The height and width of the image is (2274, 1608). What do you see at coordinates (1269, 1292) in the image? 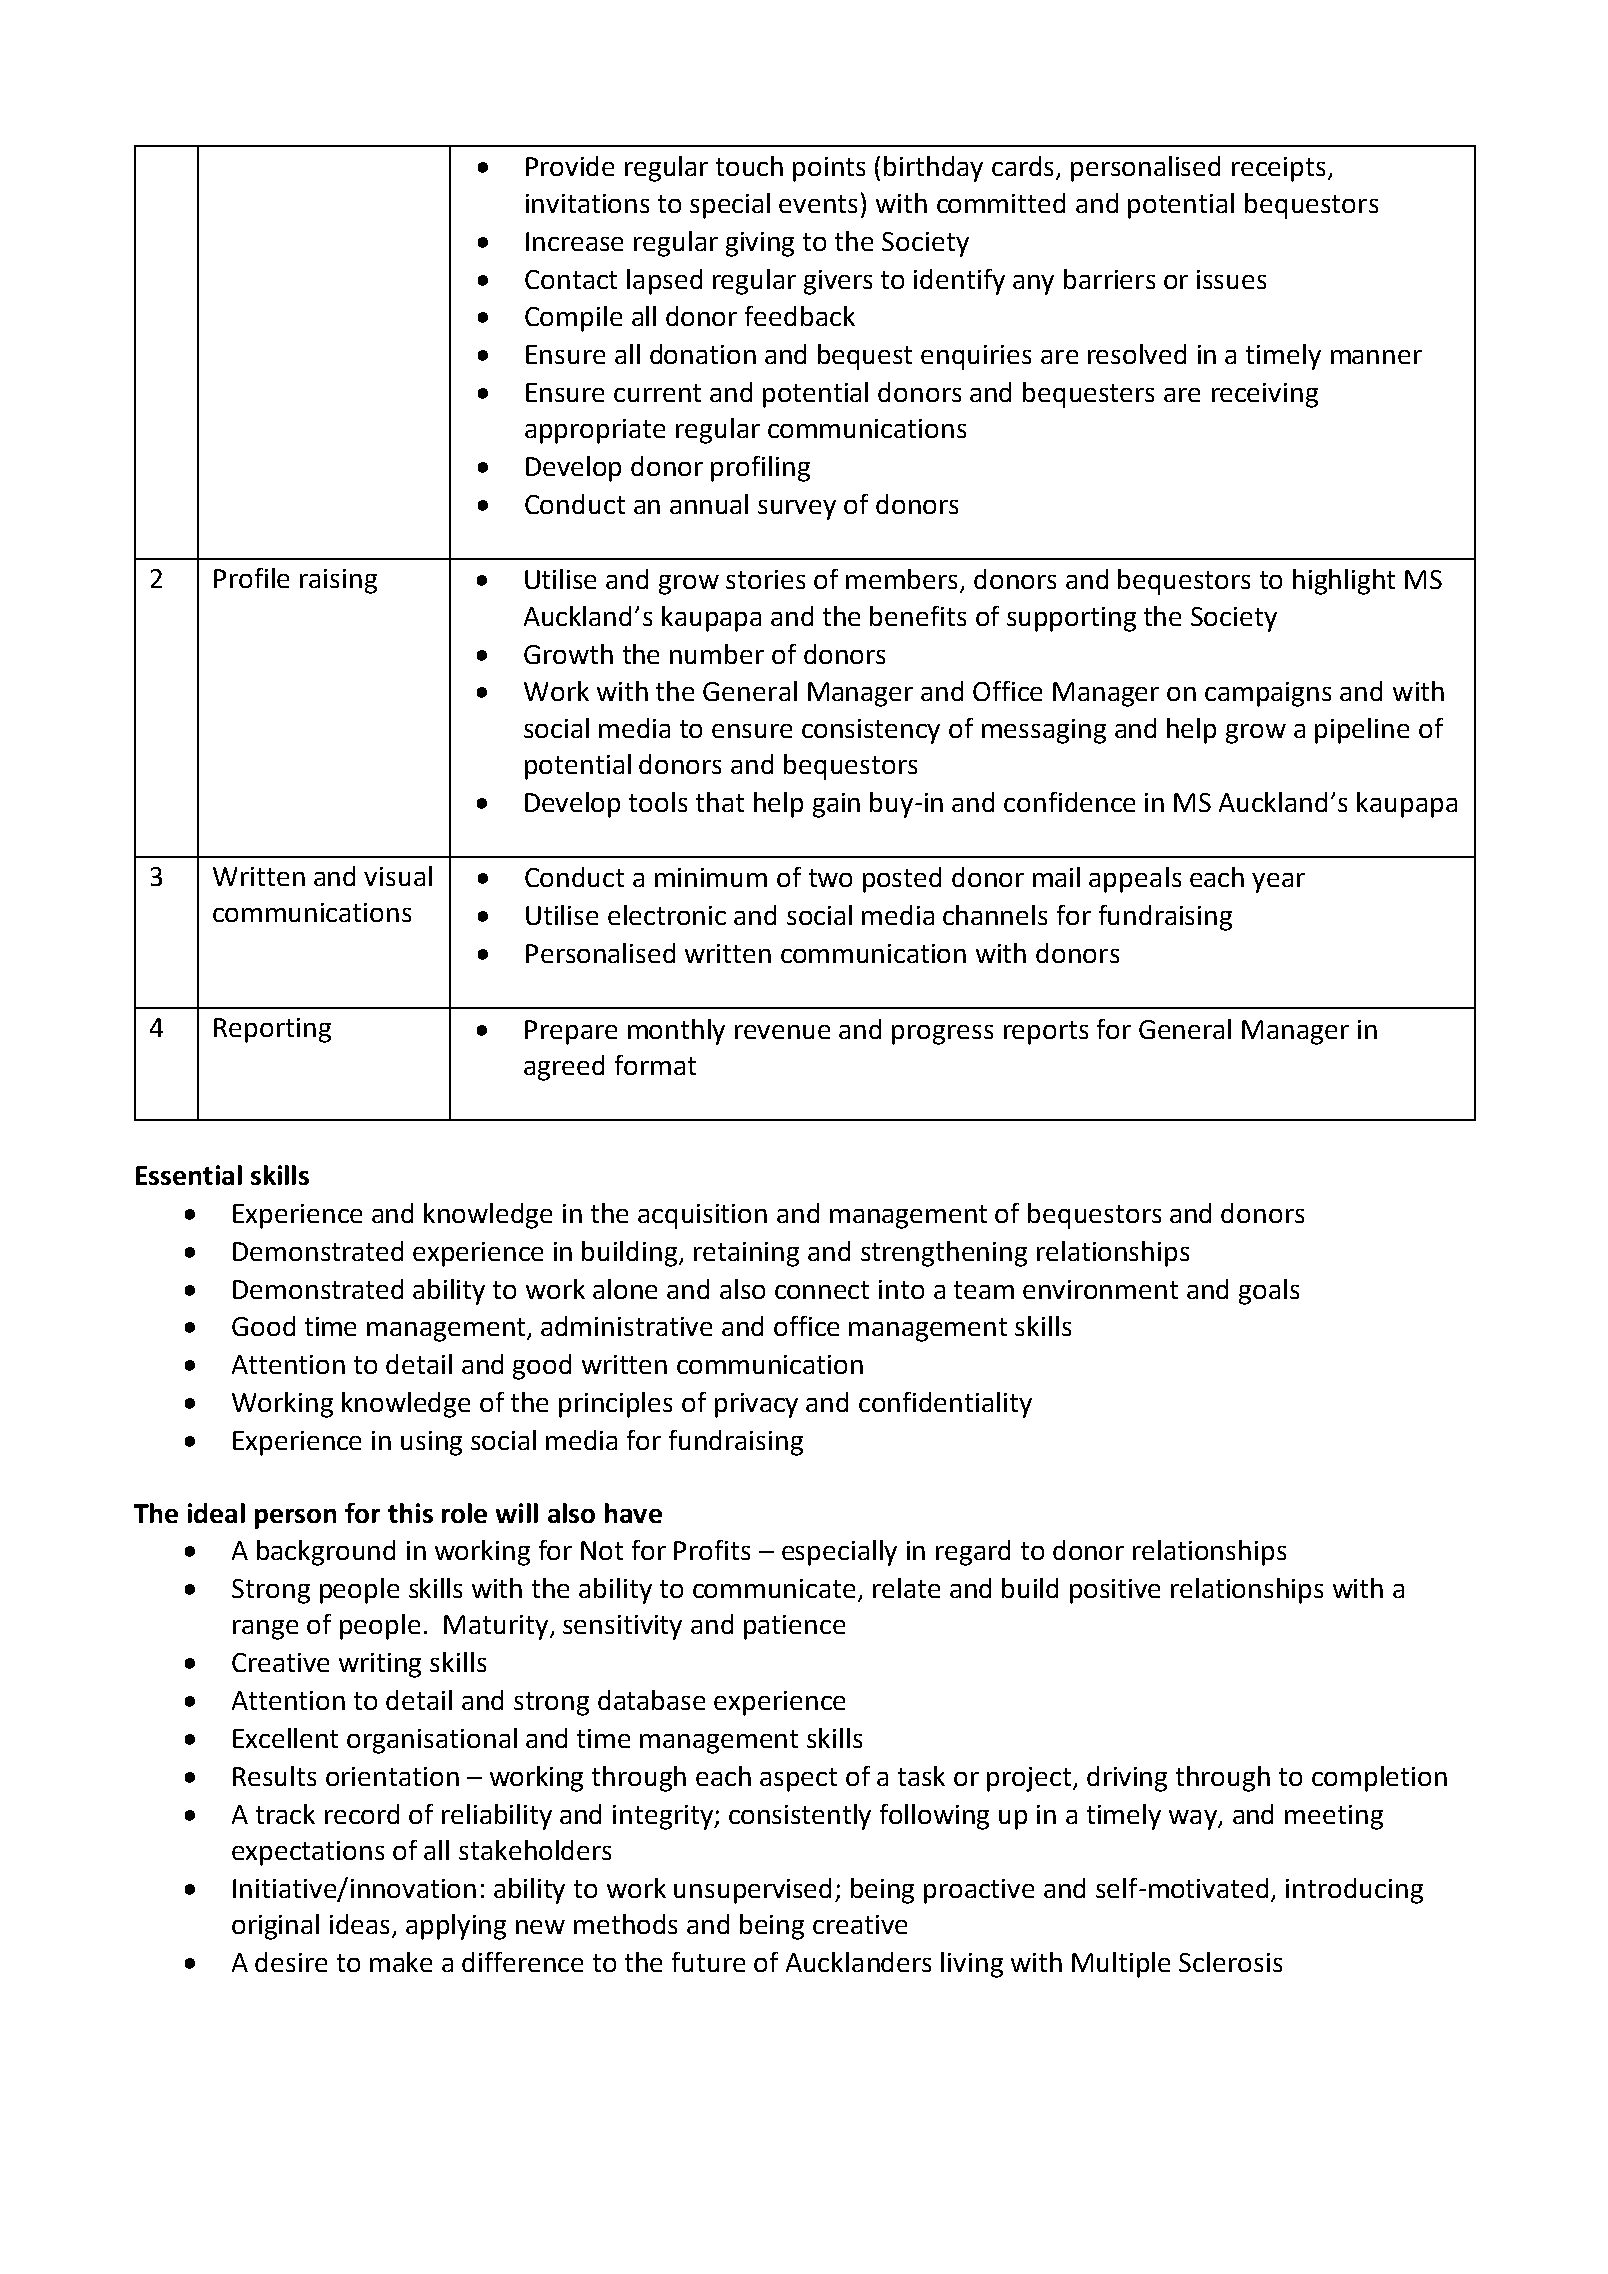
I see `goals` at bounding box center [1269, 1292].
